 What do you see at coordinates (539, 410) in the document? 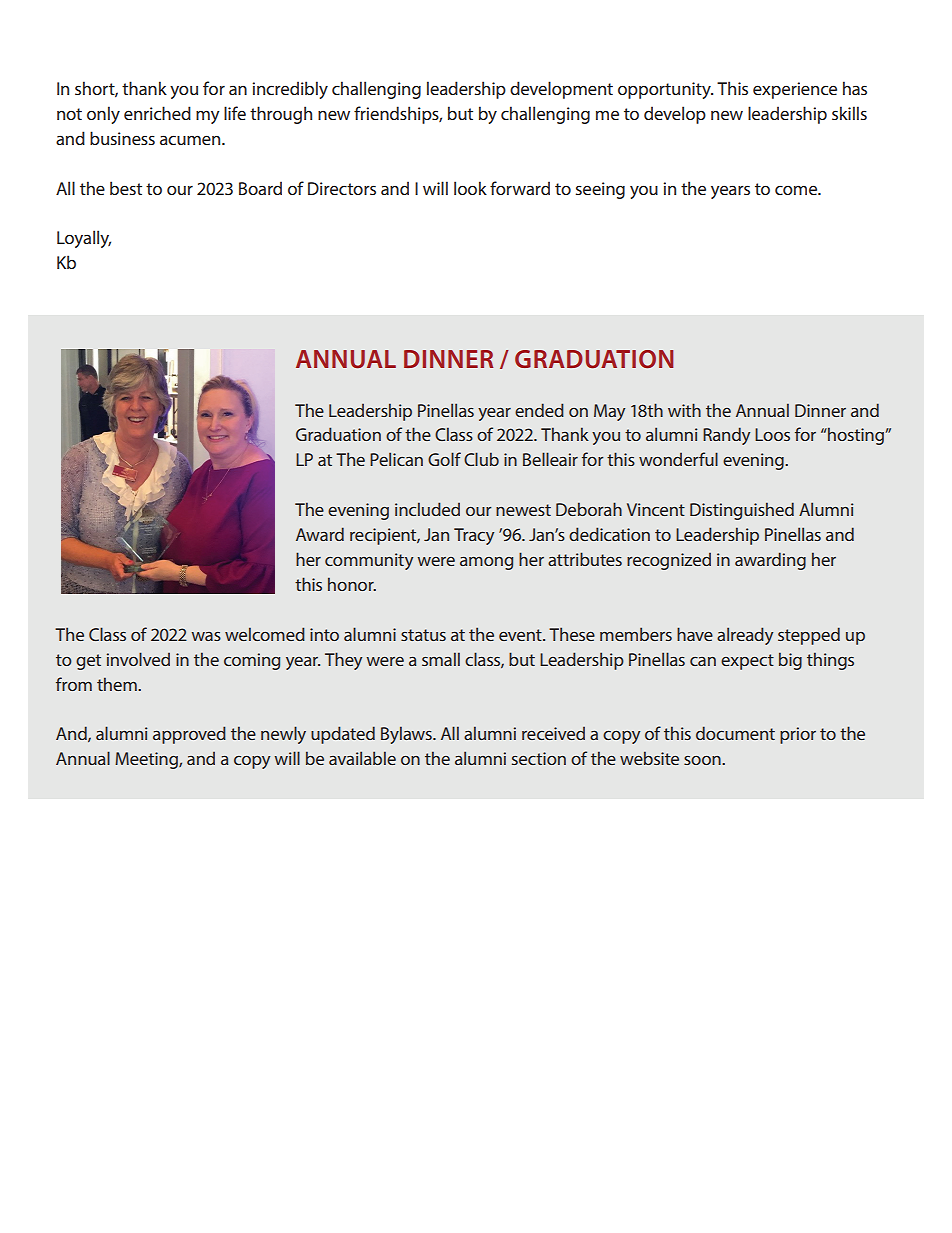
I see `ended` at bounding box center [539, 410].
